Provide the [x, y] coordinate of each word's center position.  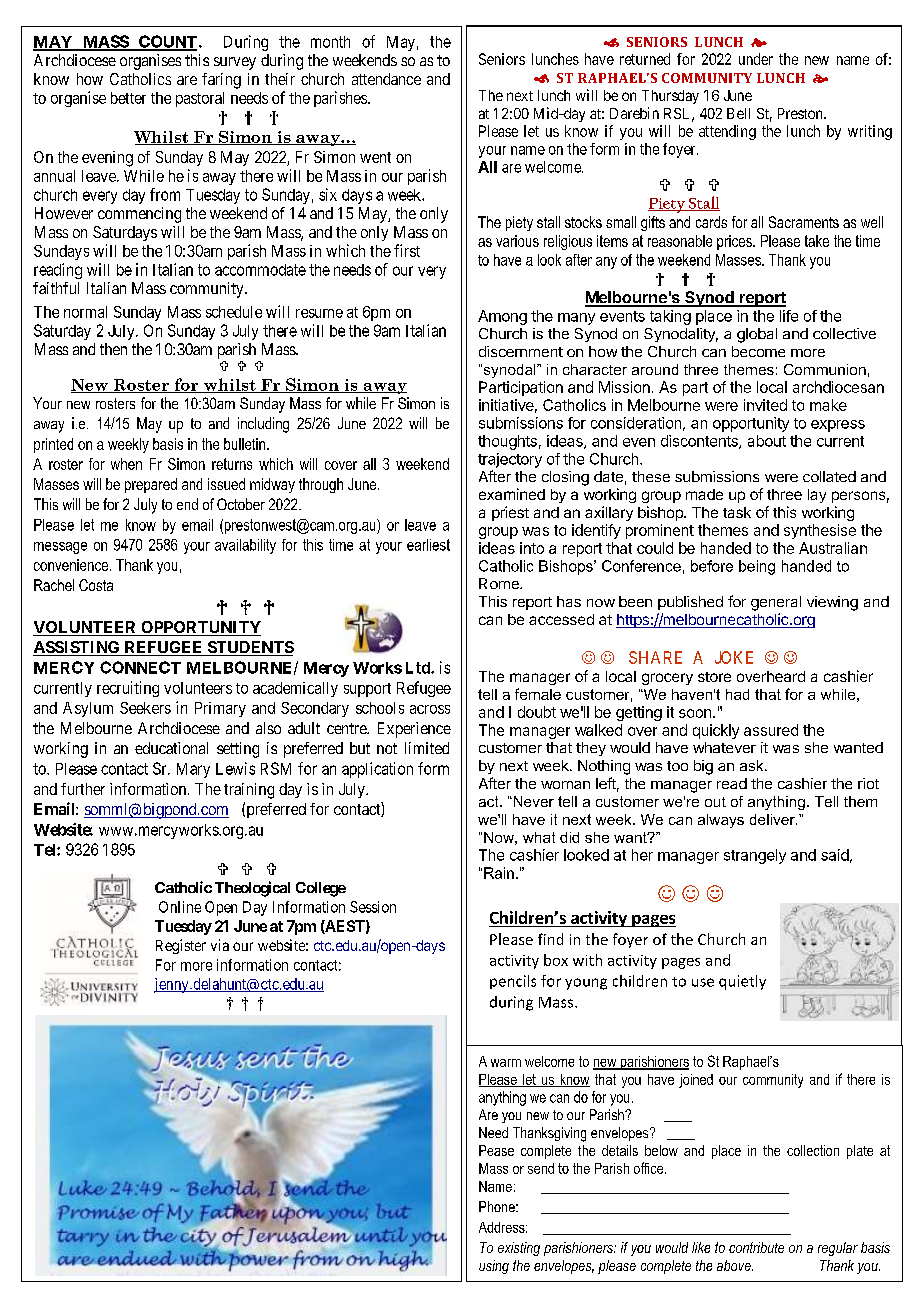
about [767, 441]
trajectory [510, 460]
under [756, 59]
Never [532, 801]
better [128, 98]
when [126, 464]
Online [180, 907]
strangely [755, 856]
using [494, 1267]
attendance [386, 79]
